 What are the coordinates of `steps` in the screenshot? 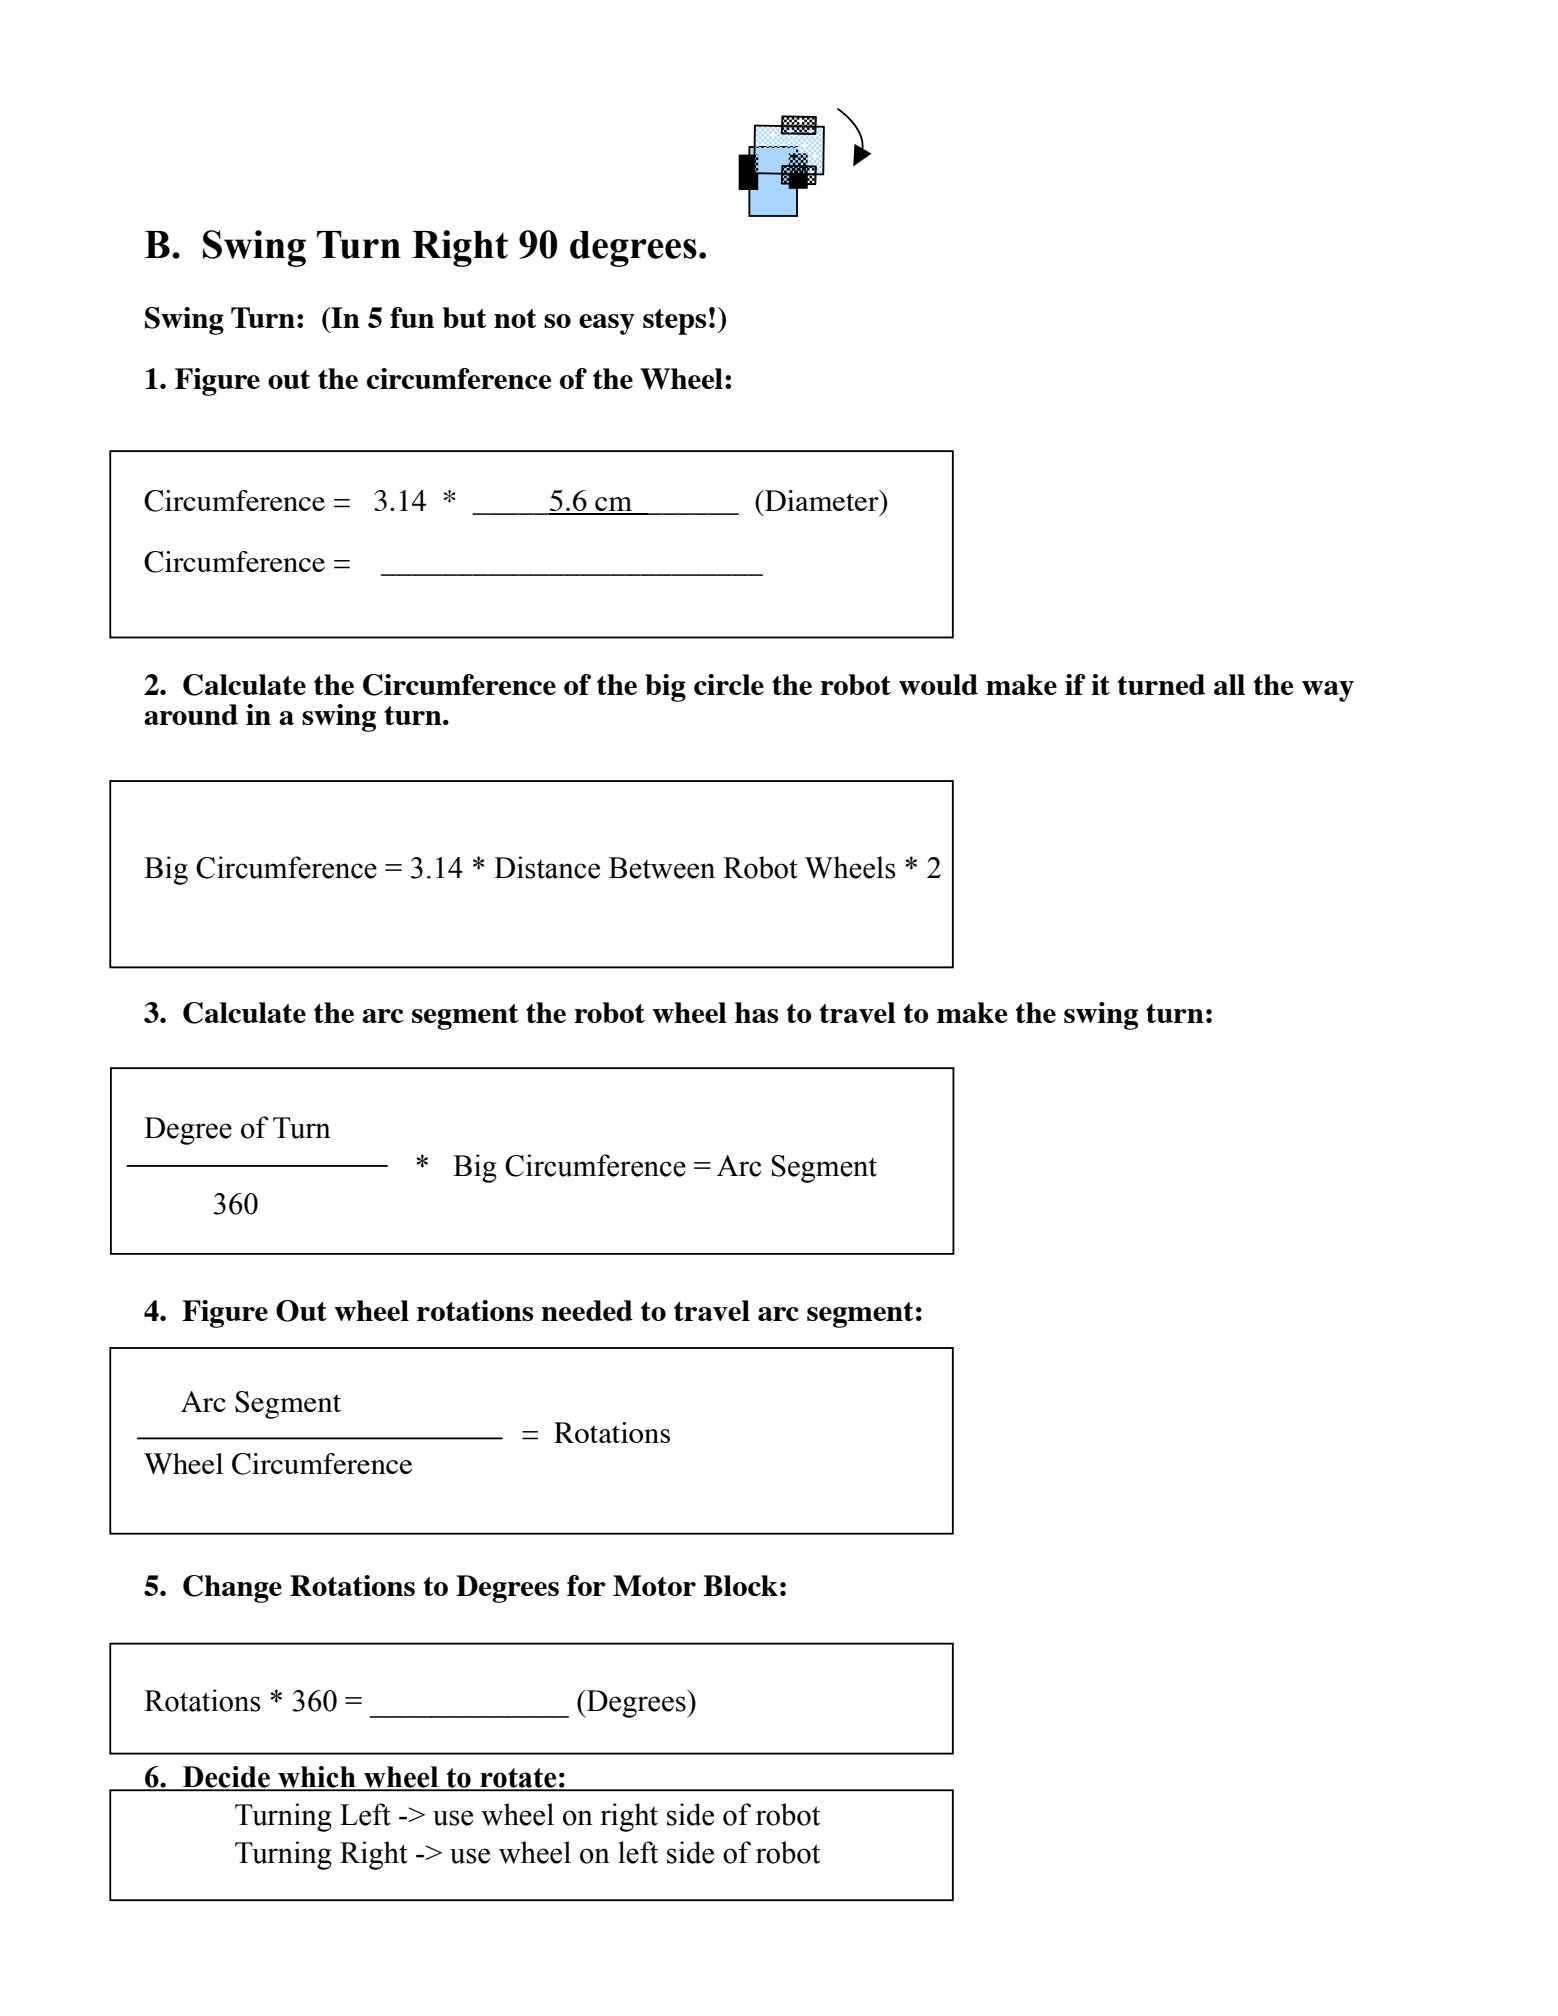 It's located at (674, 322).
